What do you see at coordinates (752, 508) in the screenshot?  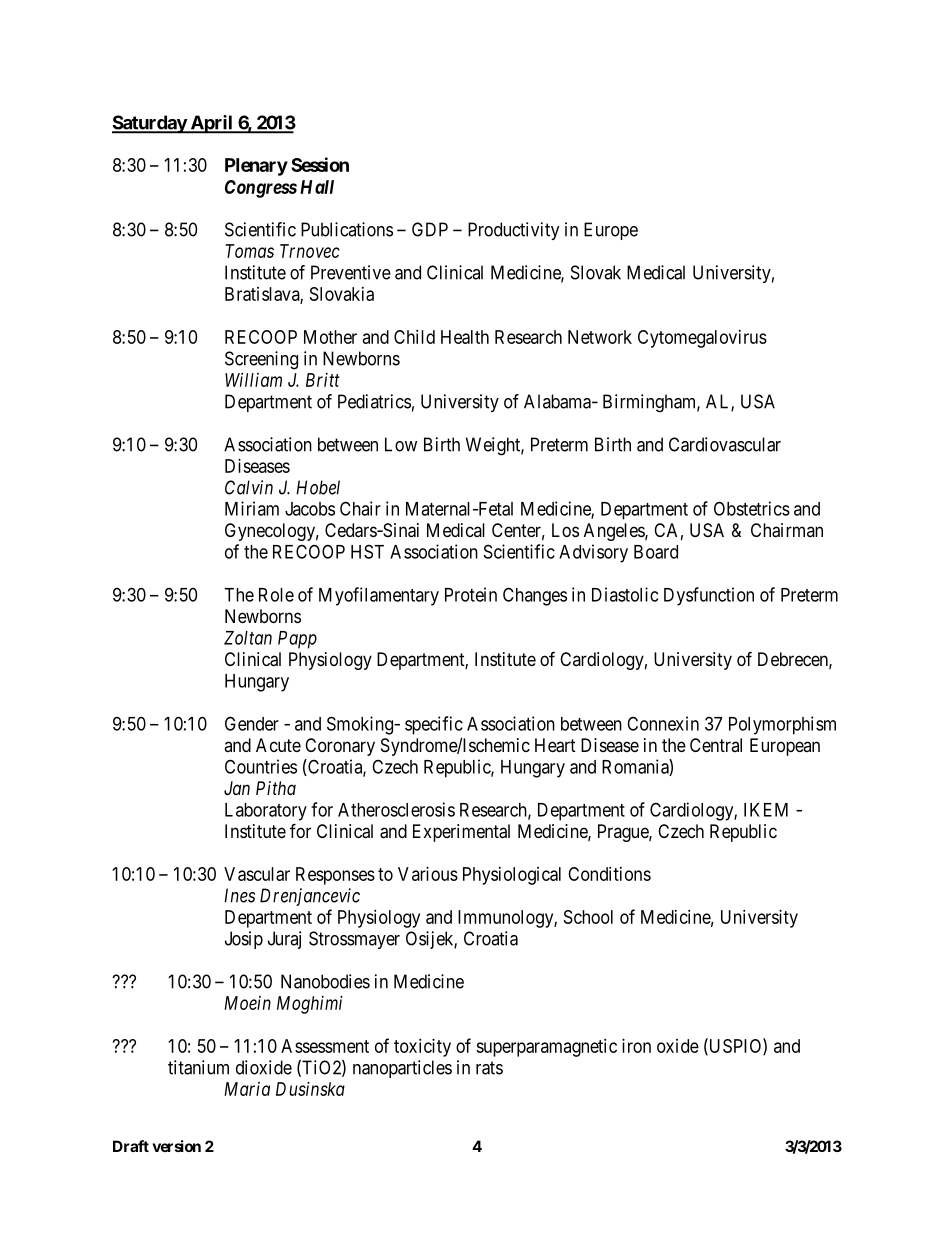 I see `Obstetrics` at bounding box center [752, 508].
